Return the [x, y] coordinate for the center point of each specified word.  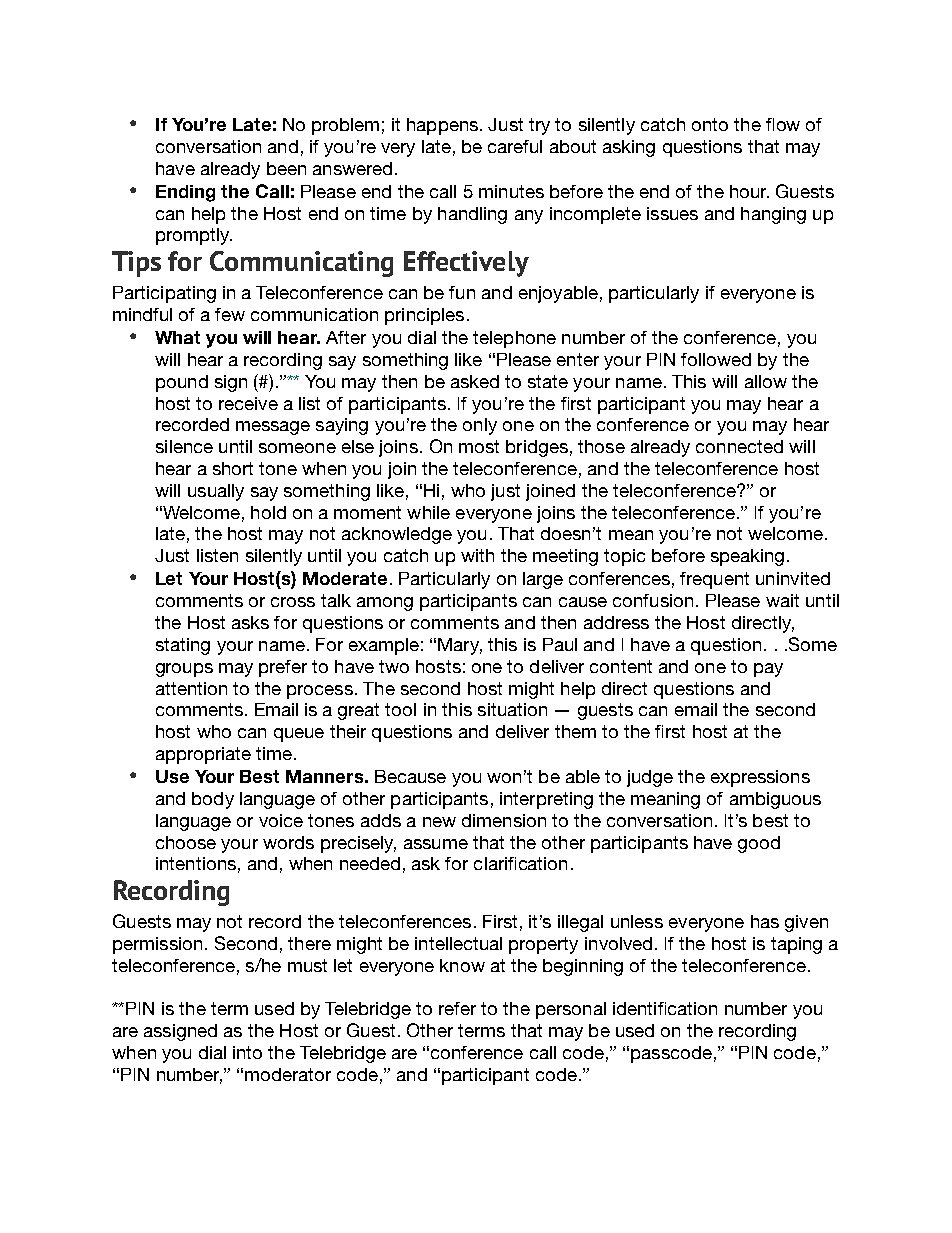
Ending [185, 193]
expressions [760, 778]
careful [515, 146]
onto [710, 124]
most [479, 446]
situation [512, 709]
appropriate [203, 755]
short [233, 468]
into [247, 1052]
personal [571, 1010]
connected [739, 446]
